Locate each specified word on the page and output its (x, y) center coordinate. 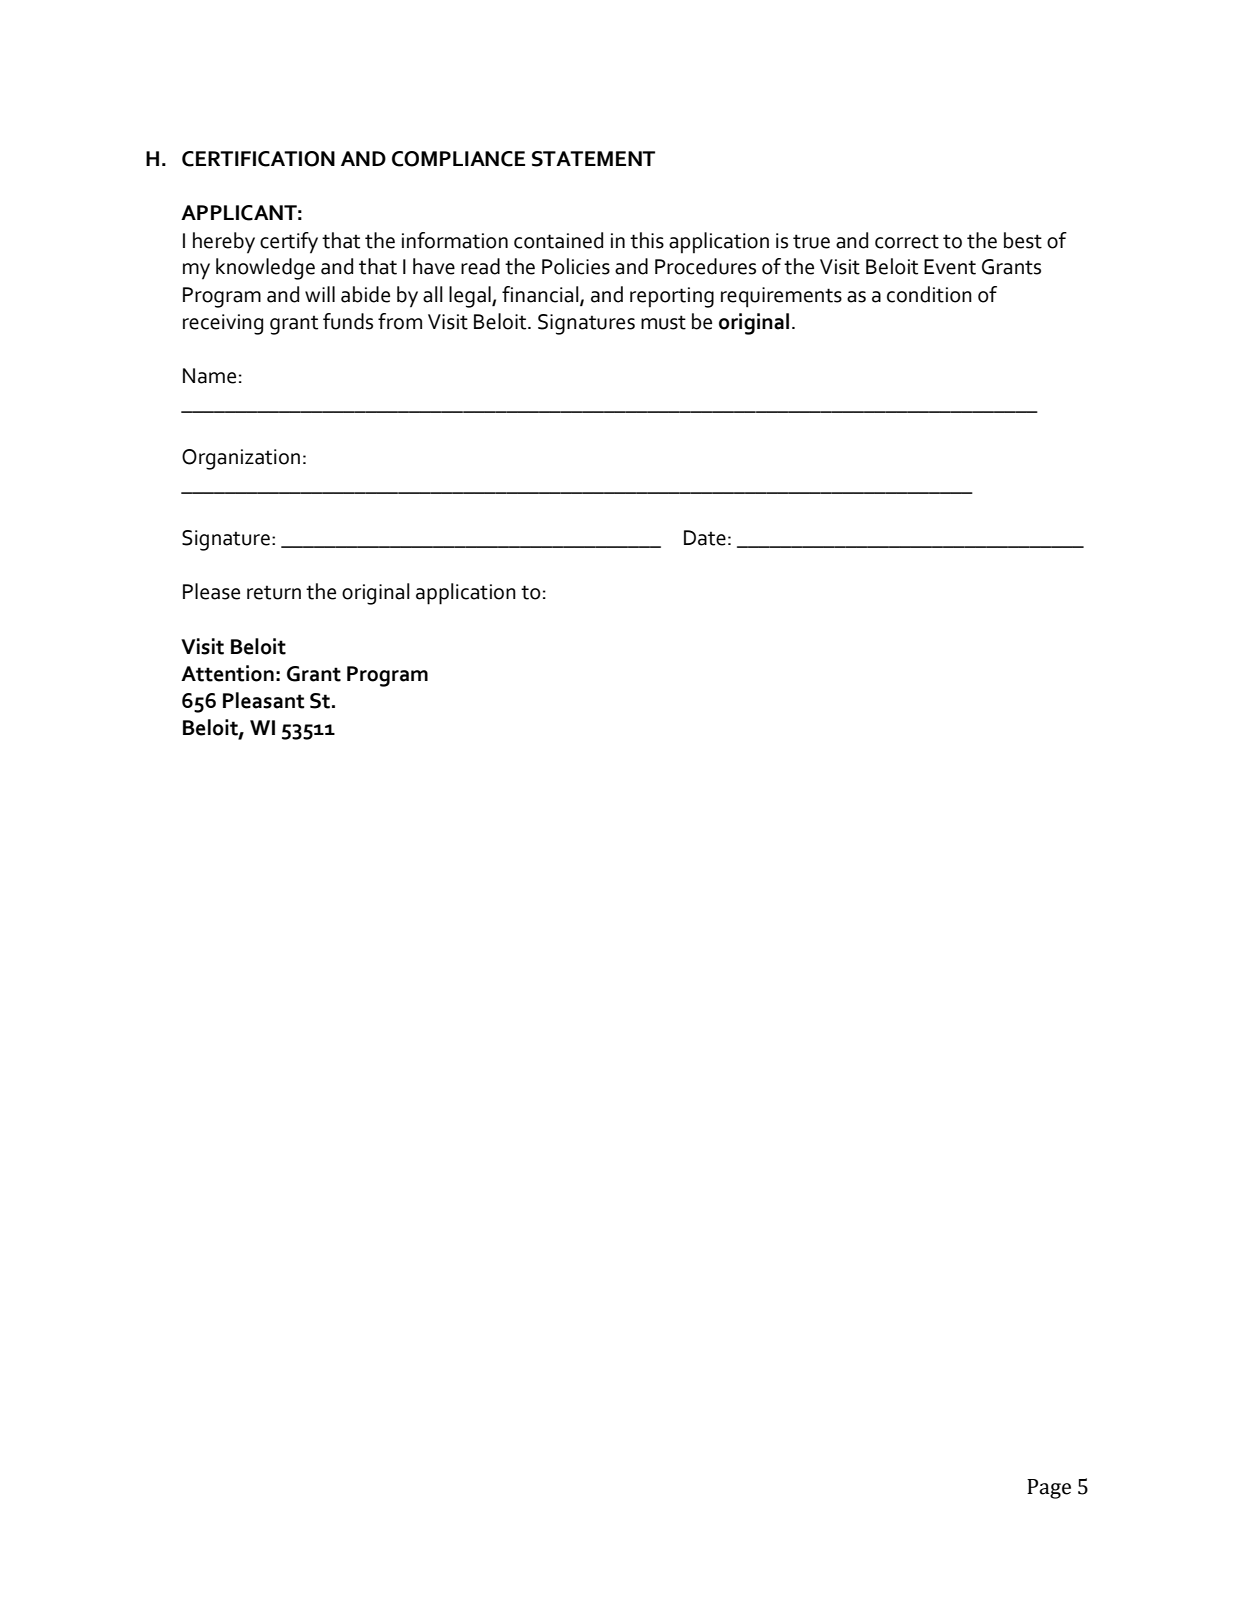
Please (211, 591)
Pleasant (263, 700)
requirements (781, 297)
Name (209, 376)
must (663, 322)
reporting (672, 297)
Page (1049, 1489)
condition (929, 294)
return (274, 592)
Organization (241, 459)
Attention (227, 673)
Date (705, 538)
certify (289, 243)
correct (907, 241)
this (647, 240)
